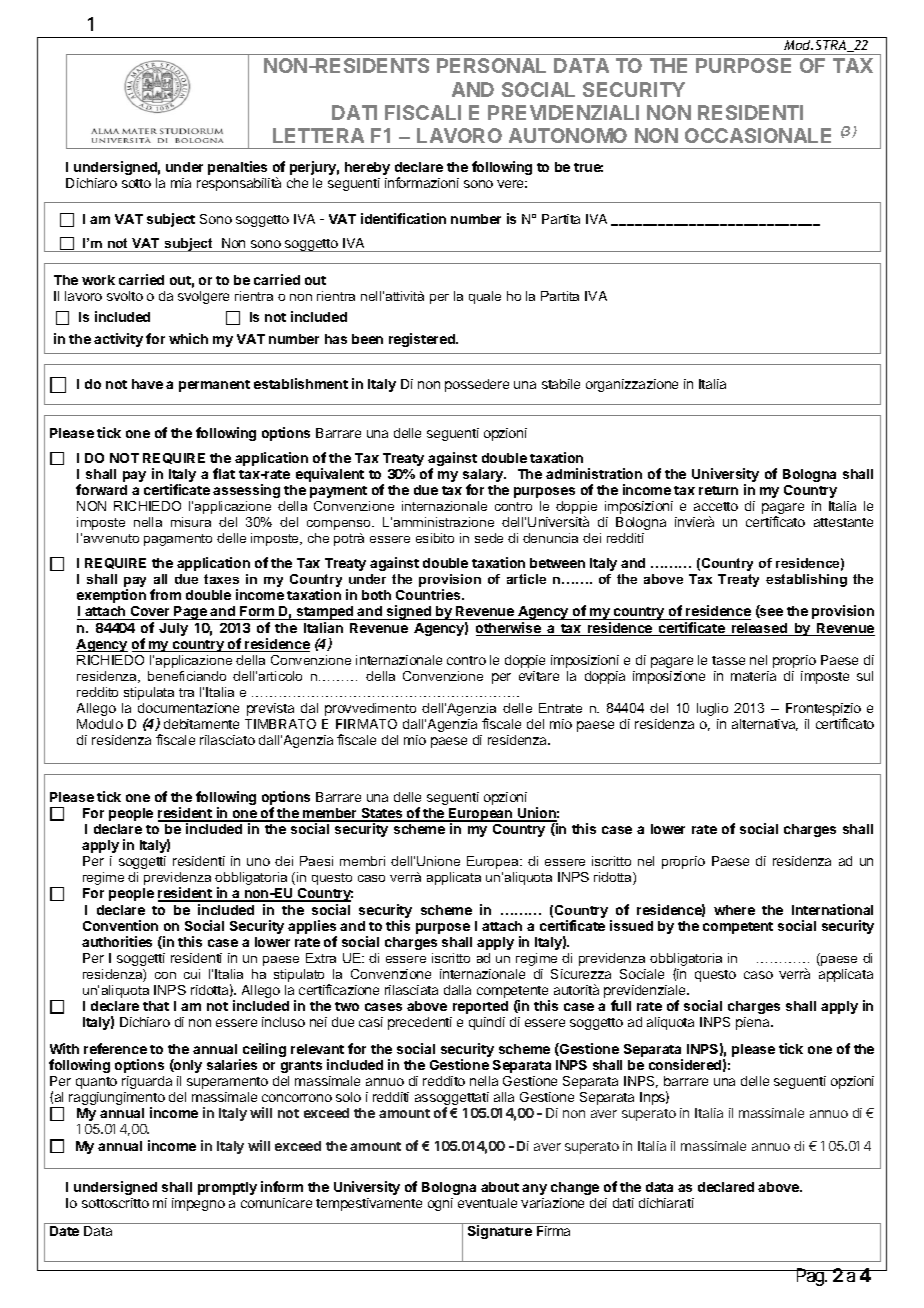  Describe the element at coordinates (192, 974) in the screenshot. I see `cui` at that location.
